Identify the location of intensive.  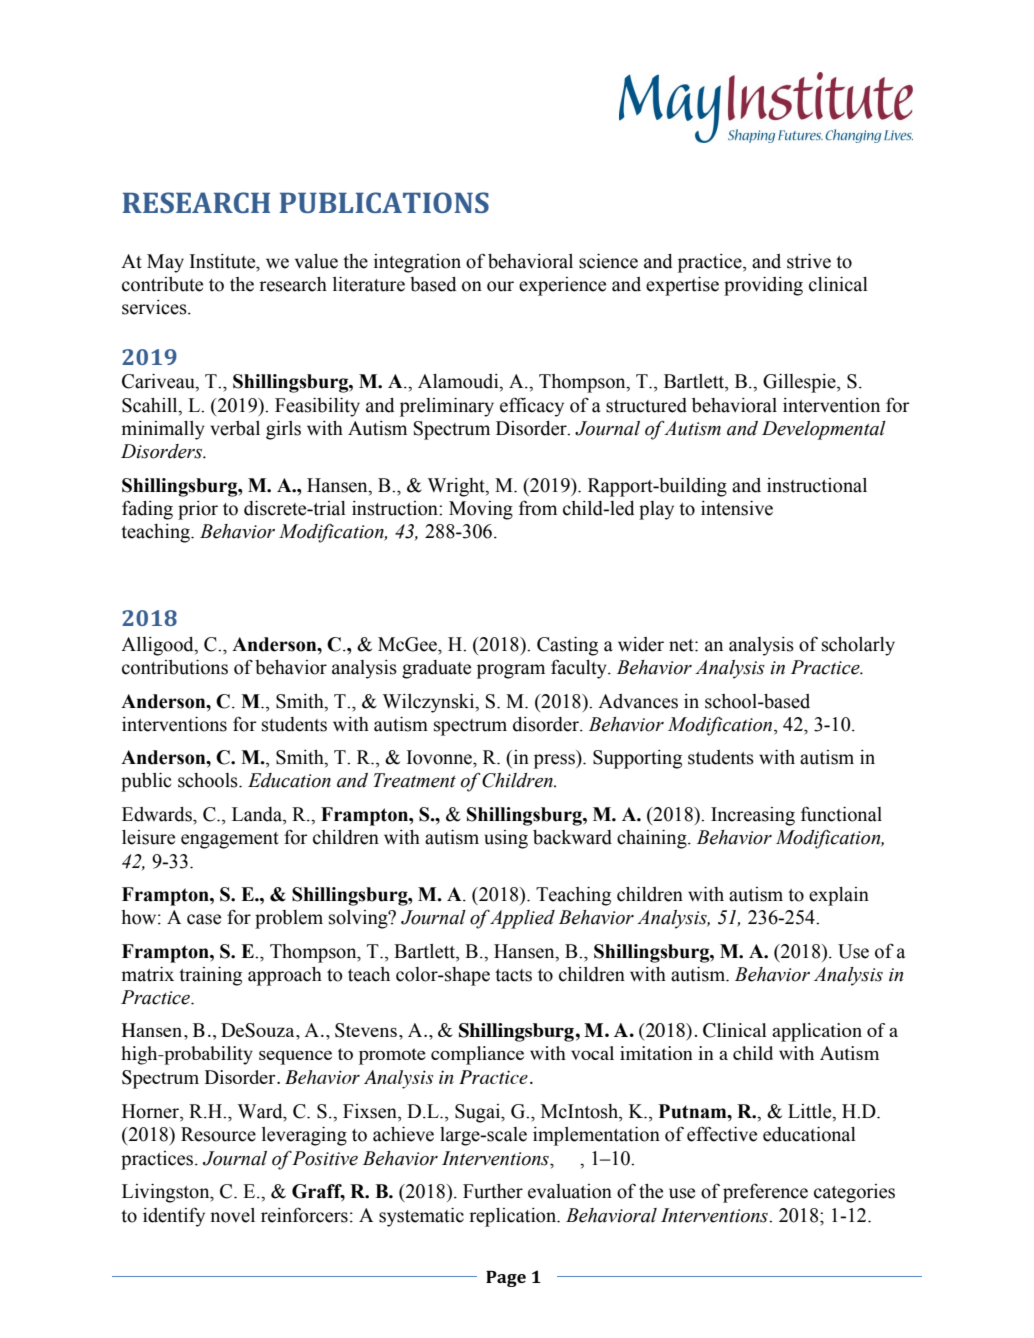
(737, 508).
